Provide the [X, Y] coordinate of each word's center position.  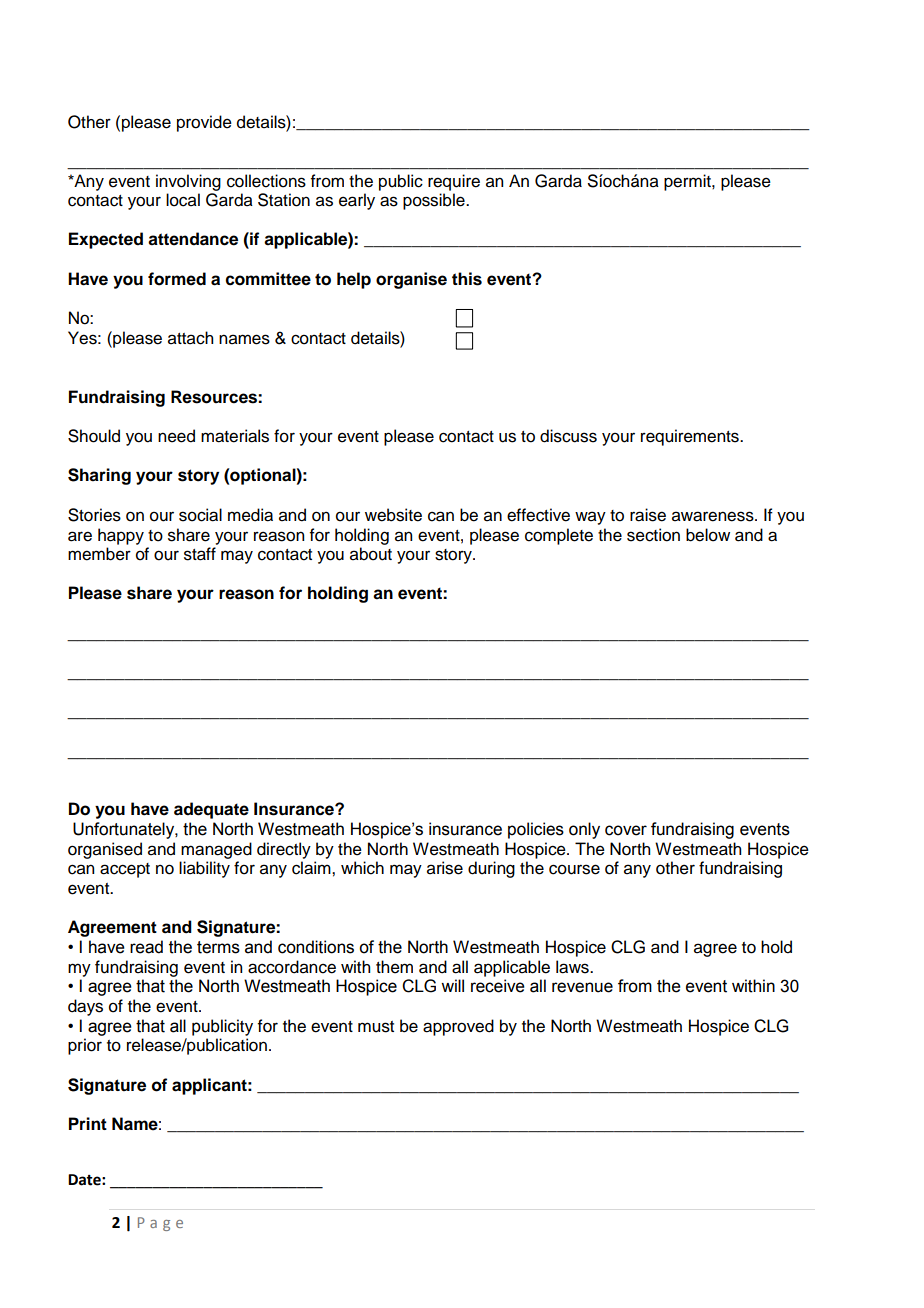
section [653, 535]
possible [435, 201]
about [371, 554]
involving [188, 182]
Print [88, 1123]
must [376, 1027]
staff [200, 554]
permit [688, 182]
